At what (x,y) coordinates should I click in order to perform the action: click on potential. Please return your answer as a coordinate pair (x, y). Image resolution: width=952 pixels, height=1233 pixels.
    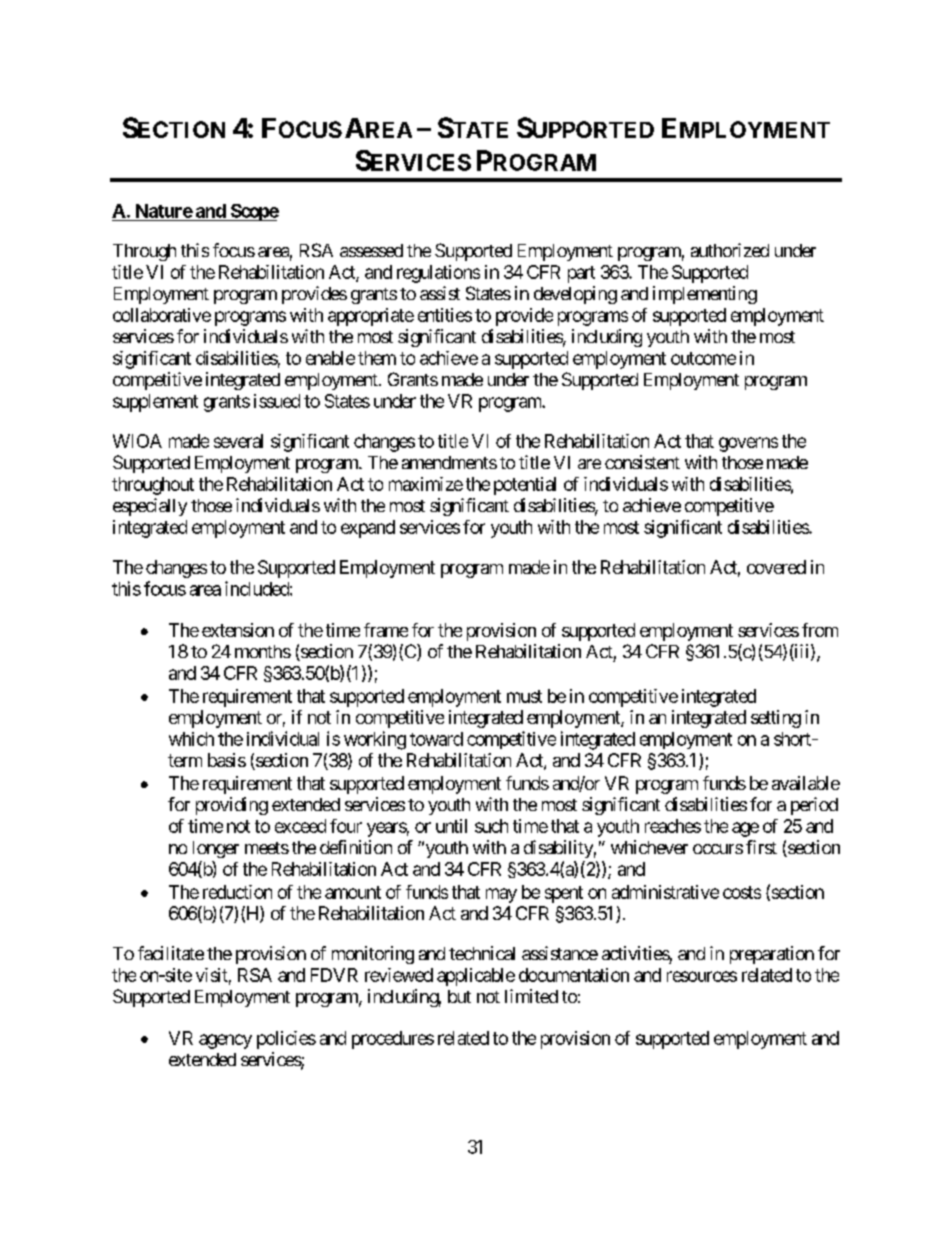
    Looking at the image, I should click on (525, 486).
